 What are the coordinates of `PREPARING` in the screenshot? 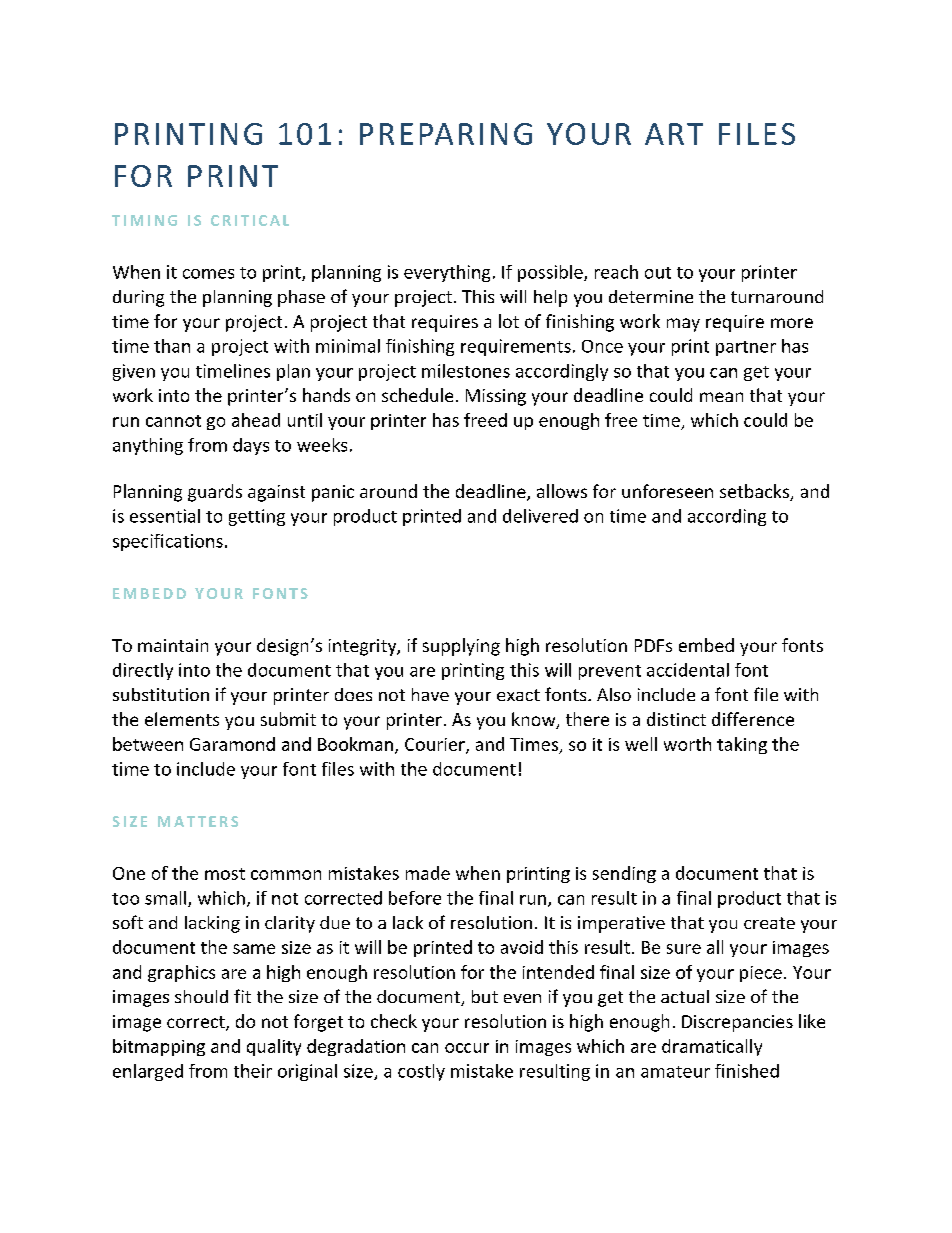 It's located at (446, 134).
